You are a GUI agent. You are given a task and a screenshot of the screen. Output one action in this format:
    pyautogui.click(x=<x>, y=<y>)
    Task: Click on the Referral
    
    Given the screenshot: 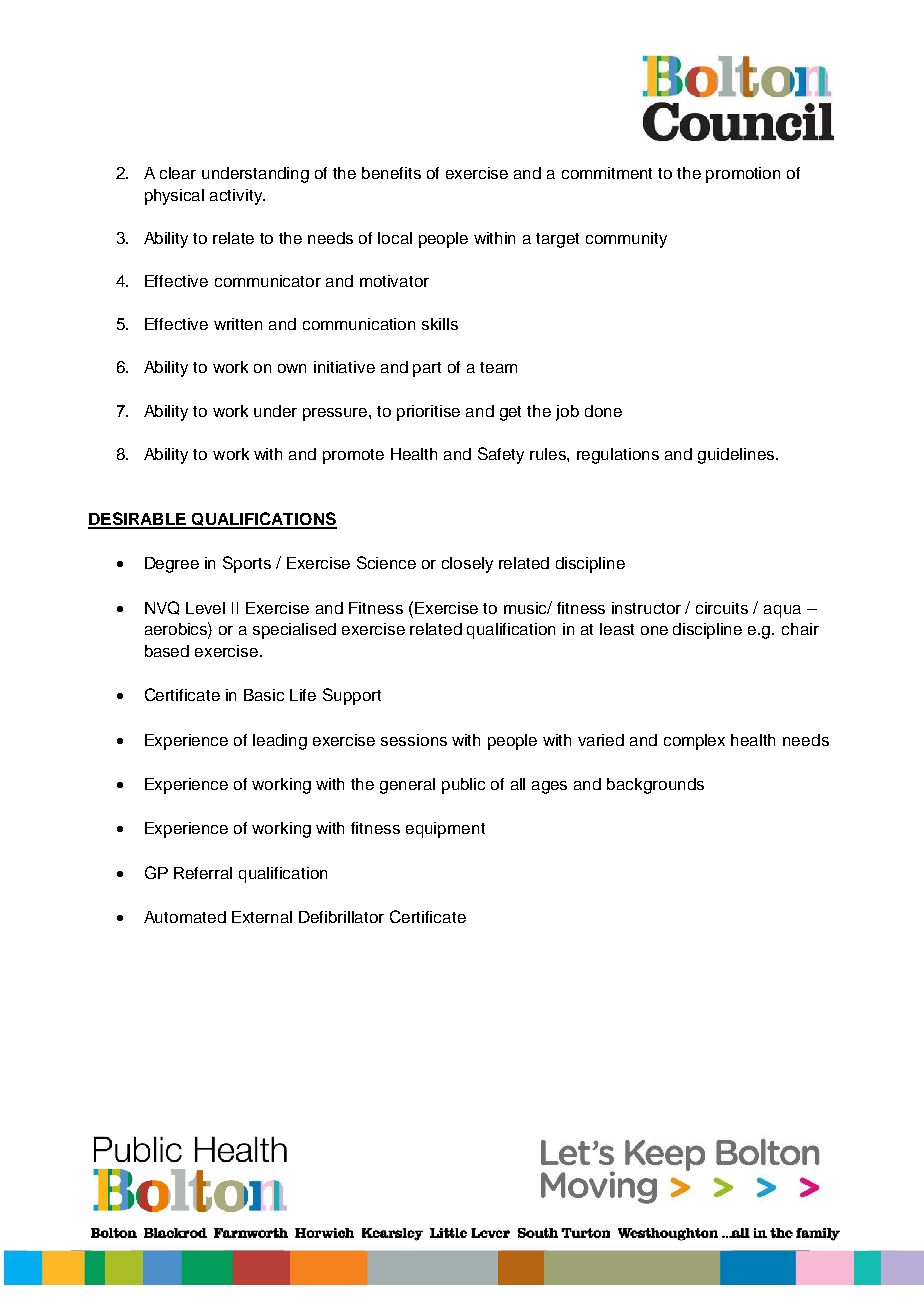 What is the action you would take?
    pyautogui.click(x=203, y=873)
